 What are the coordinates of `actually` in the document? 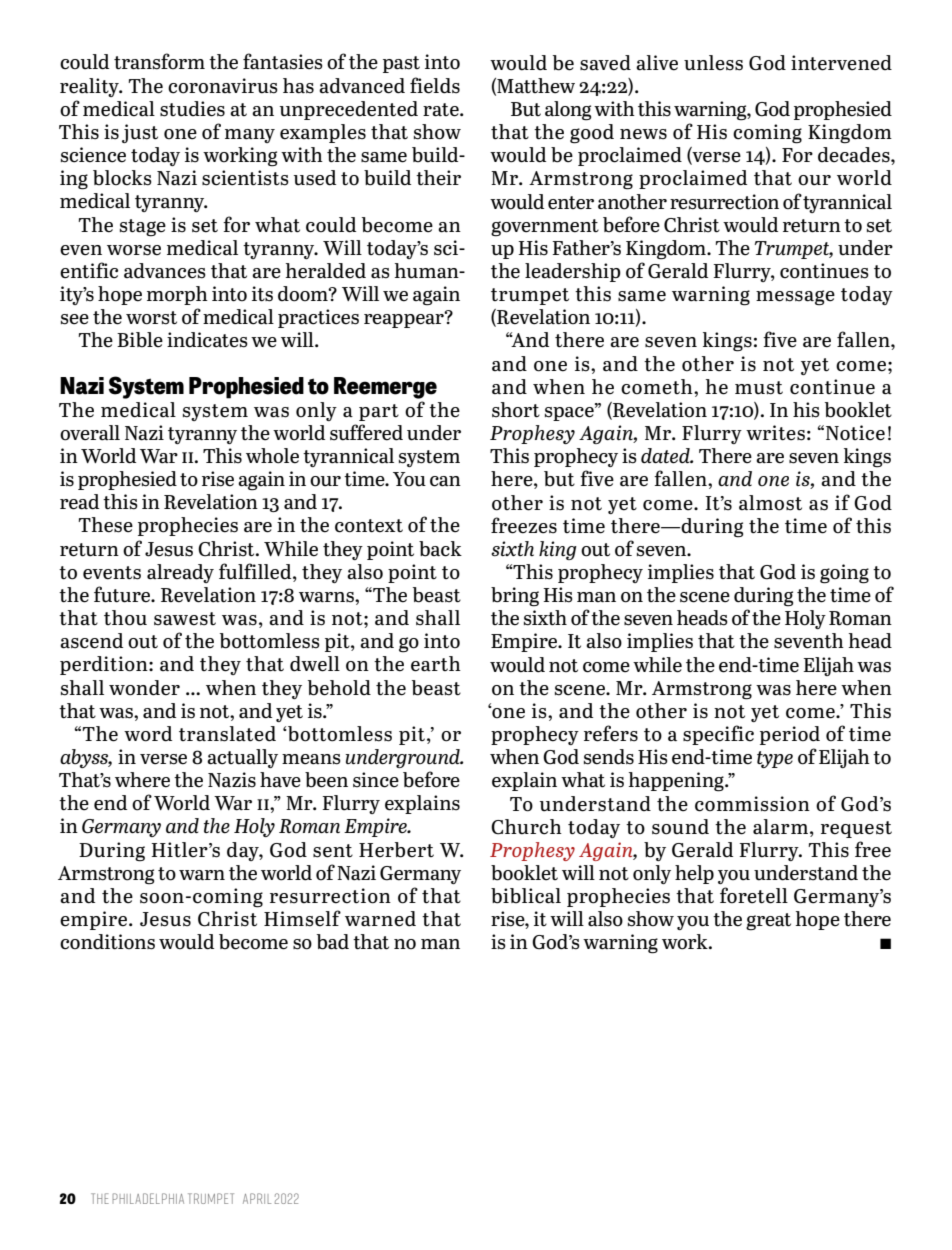 It's located at (242, 758).
